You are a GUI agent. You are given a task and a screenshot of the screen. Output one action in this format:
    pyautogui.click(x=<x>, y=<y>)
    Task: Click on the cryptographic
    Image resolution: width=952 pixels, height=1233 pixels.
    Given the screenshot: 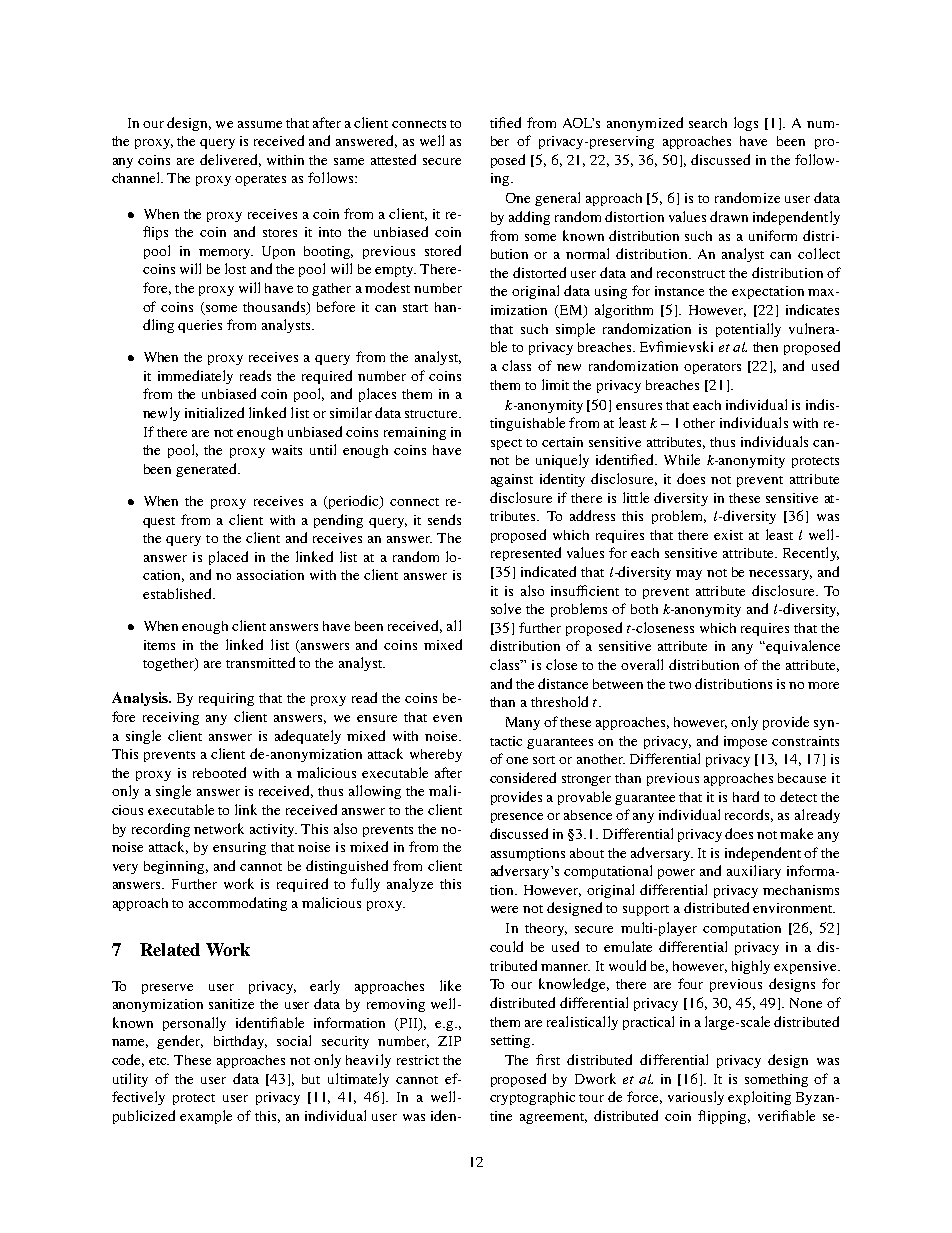 What is the action you would take?
    pyautogui.click(x=532, y=1098)
